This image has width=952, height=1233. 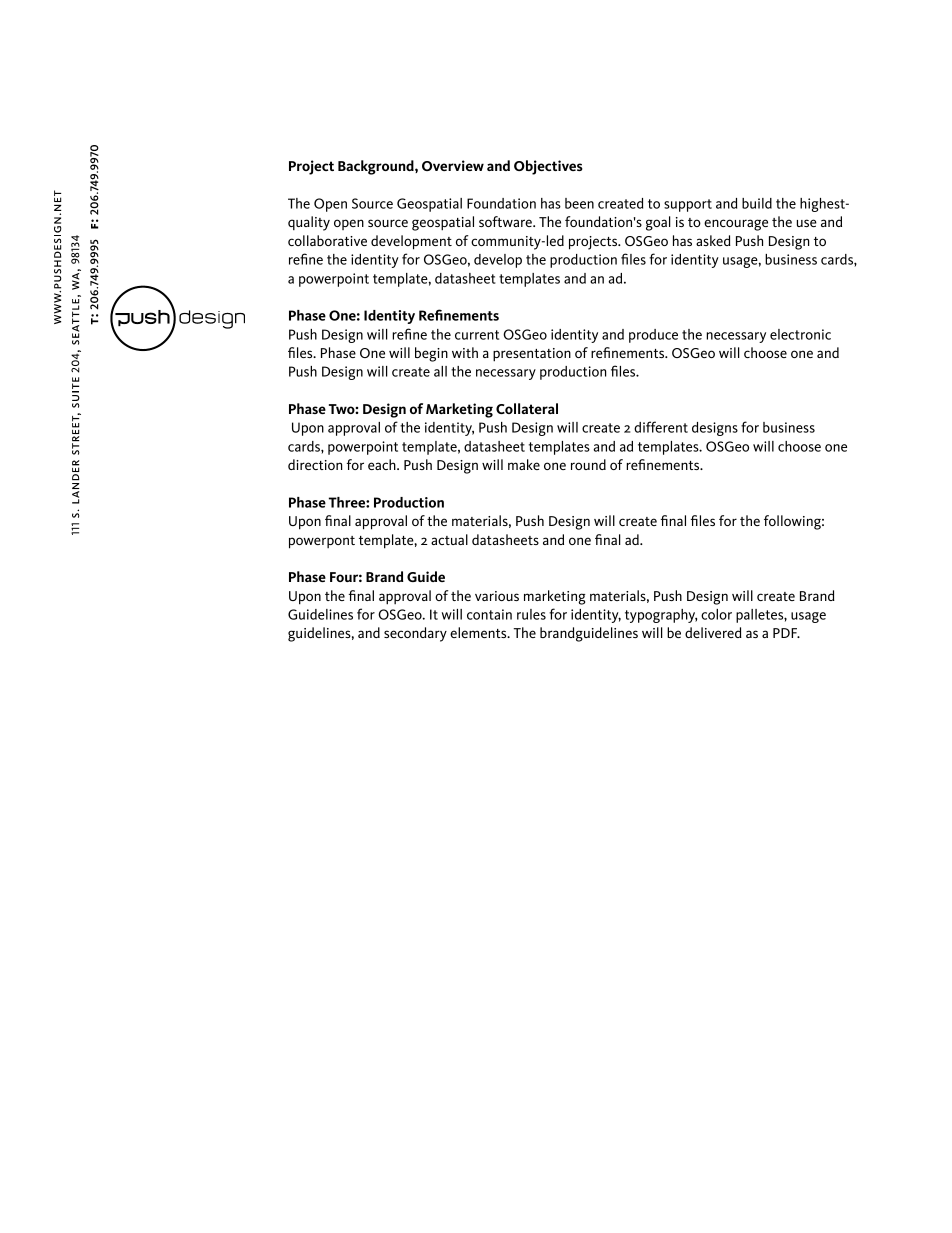 I want to click on color, so click(x=716, y=614).
